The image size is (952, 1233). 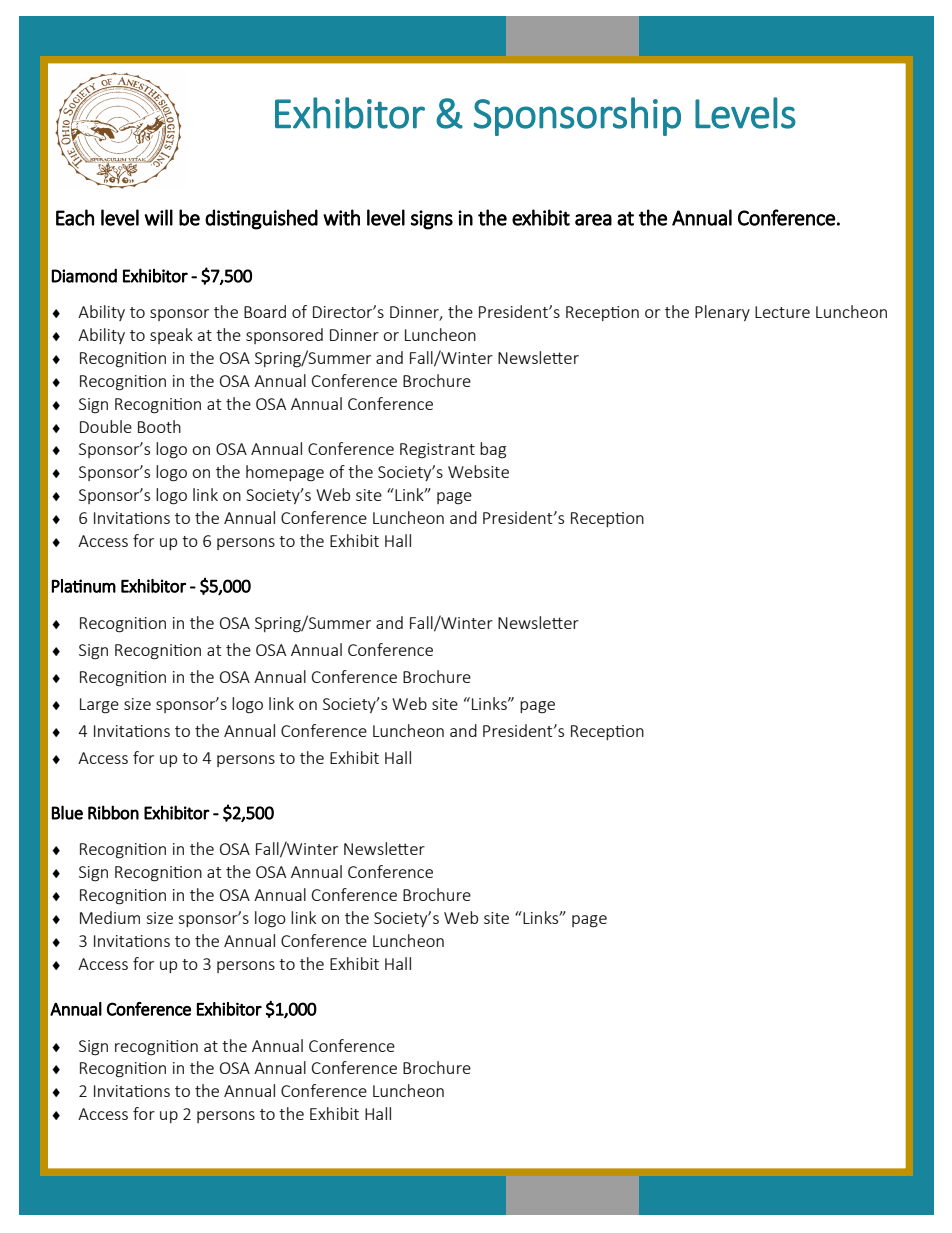 I want to click on Lecture, so click(x=782, y=312).
